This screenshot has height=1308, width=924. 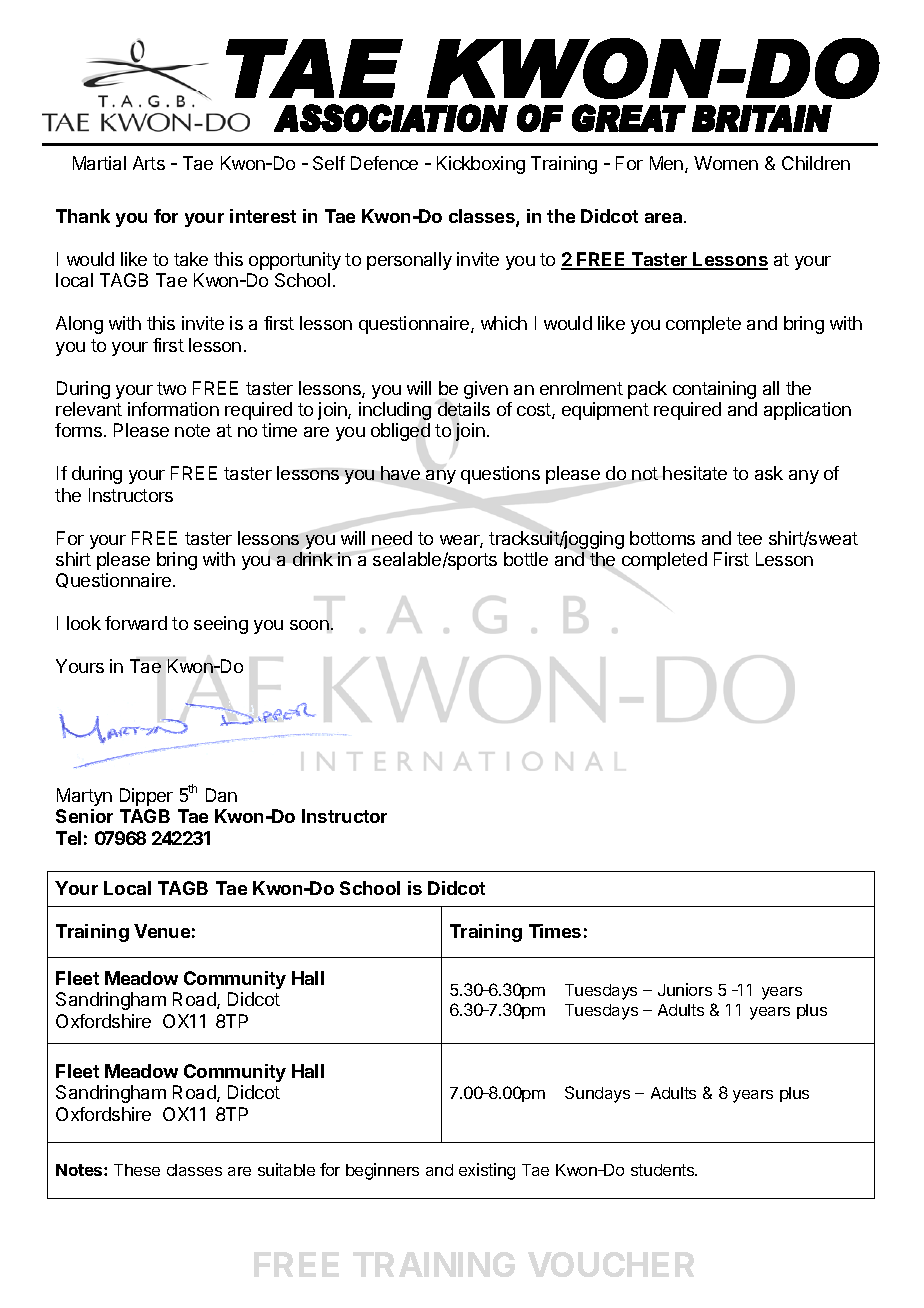 I want to click on These, so click(x=137, y=1170).
